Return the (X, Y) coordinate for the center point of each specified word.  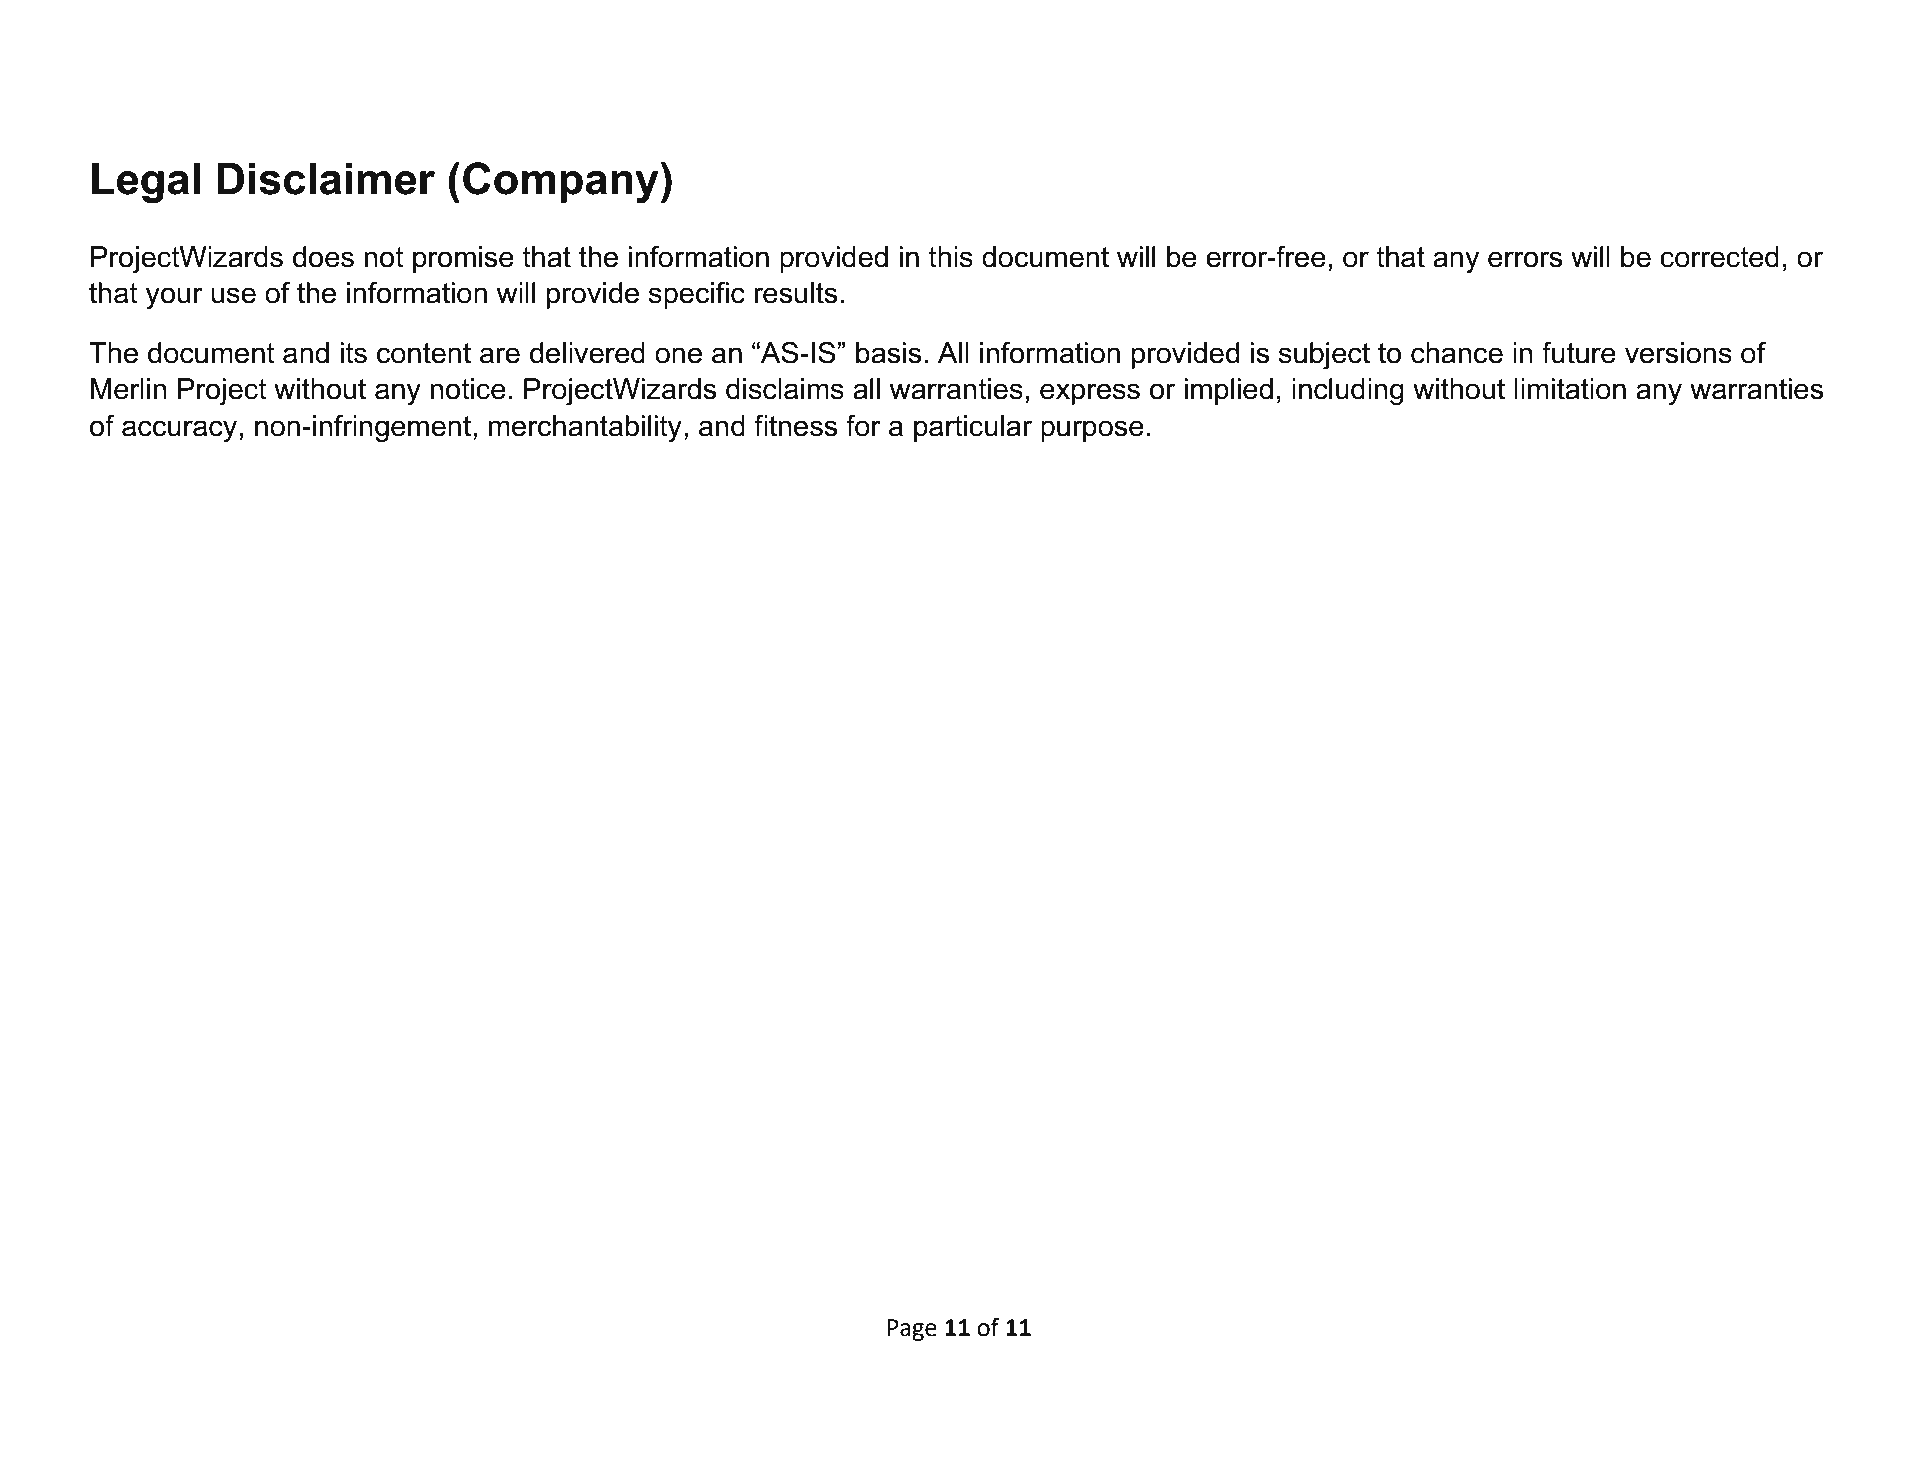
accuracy (181, 431)
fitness (795, 426)
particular (973, 428)
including (1348, 391)
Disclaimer (326, 179)
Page (912, 1330)
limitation (1570, 389)
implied (1228, 391)
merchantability (585, 428)
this (950, 257)
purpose (1092, 431)
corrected (1719, 257)
